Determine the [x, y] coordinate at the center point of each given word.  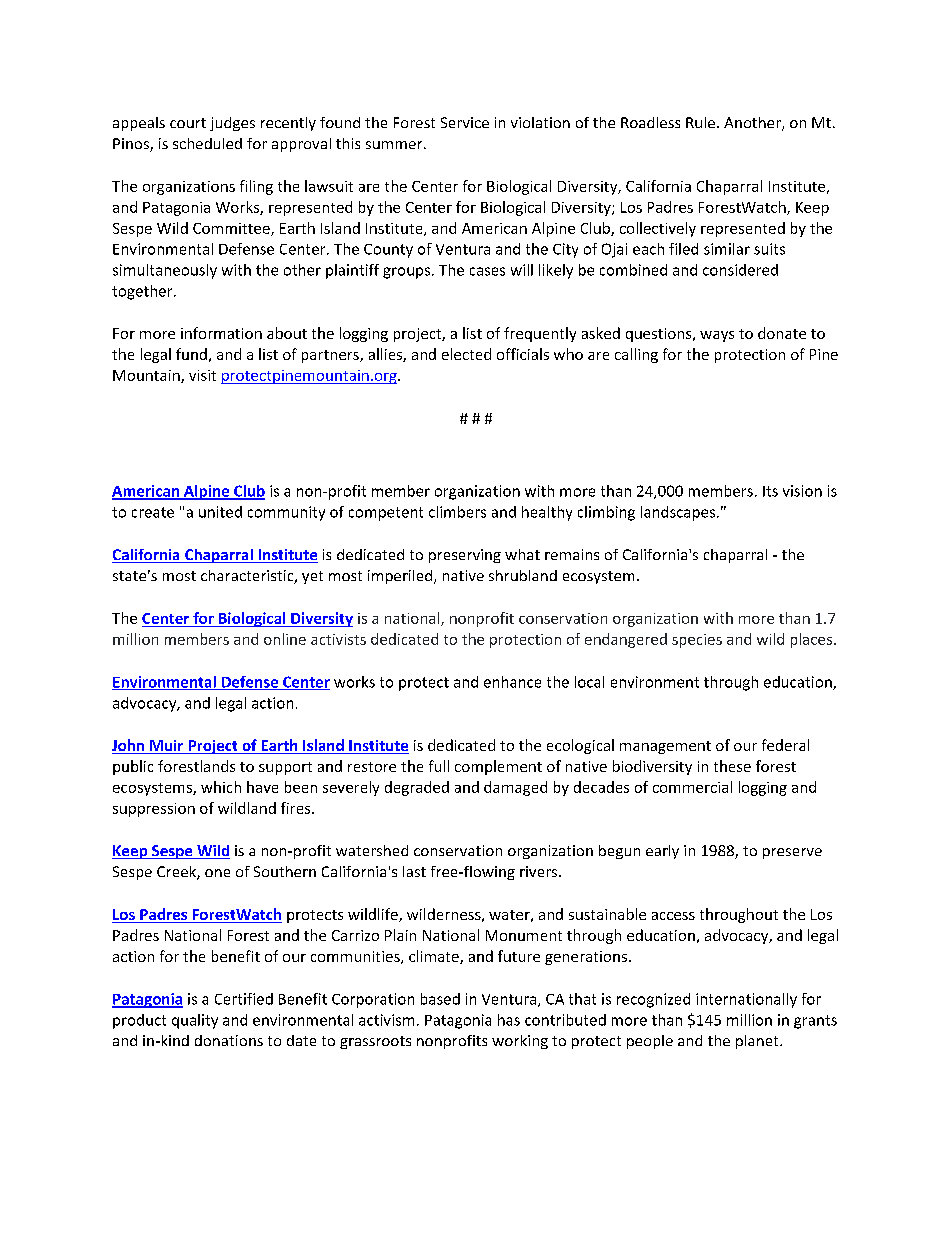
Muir [167, 747]
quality [195, 1021]
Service [465, 122]
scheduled [207, 143]
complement [498, 767]
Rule [700, 122]
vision [802, 491]
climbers [457, 512]
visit [202, 375]
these [732, 766]
